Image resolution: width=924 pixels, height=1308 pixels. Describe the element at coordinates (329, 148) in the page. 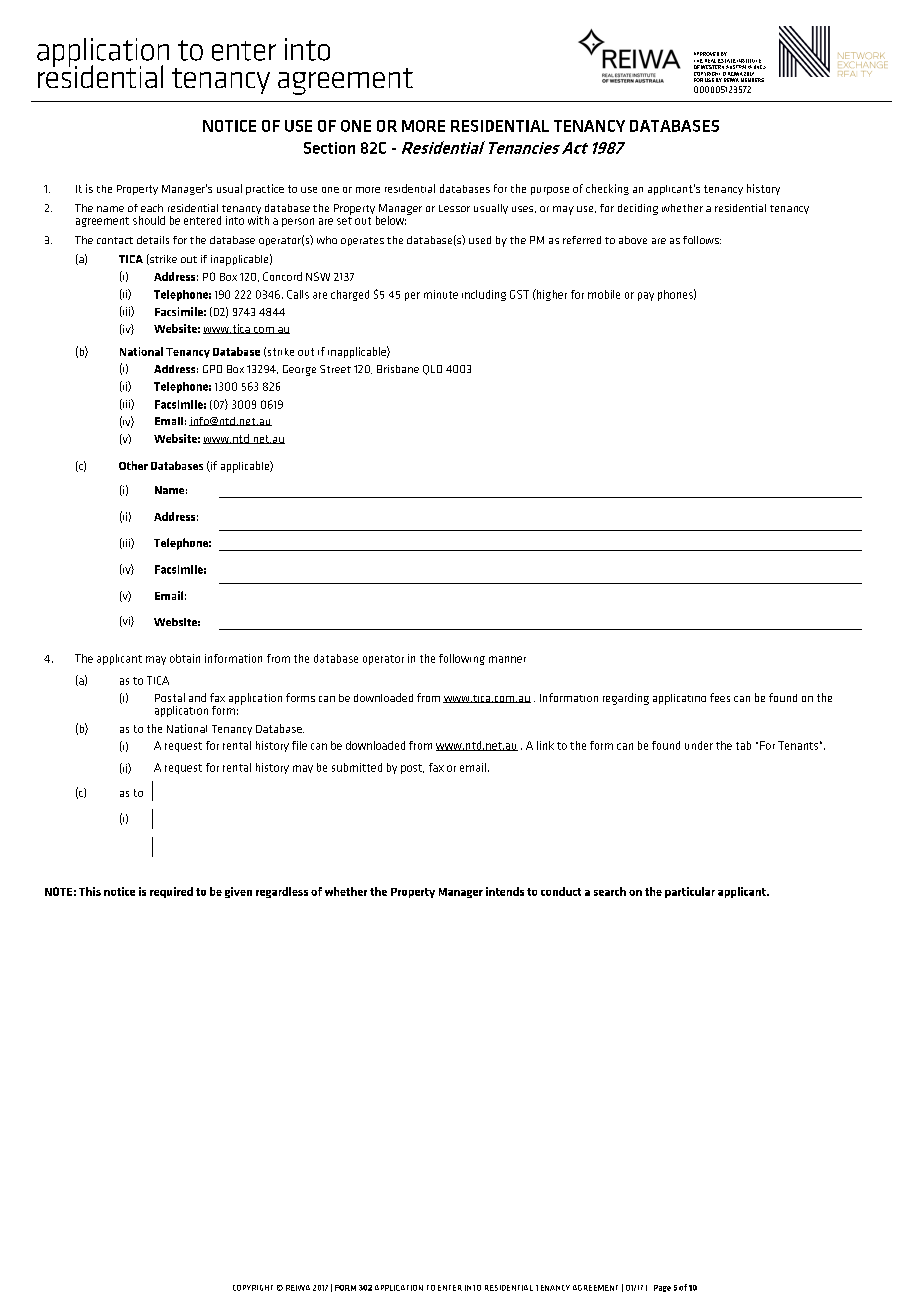

I see `Section` at that location.
